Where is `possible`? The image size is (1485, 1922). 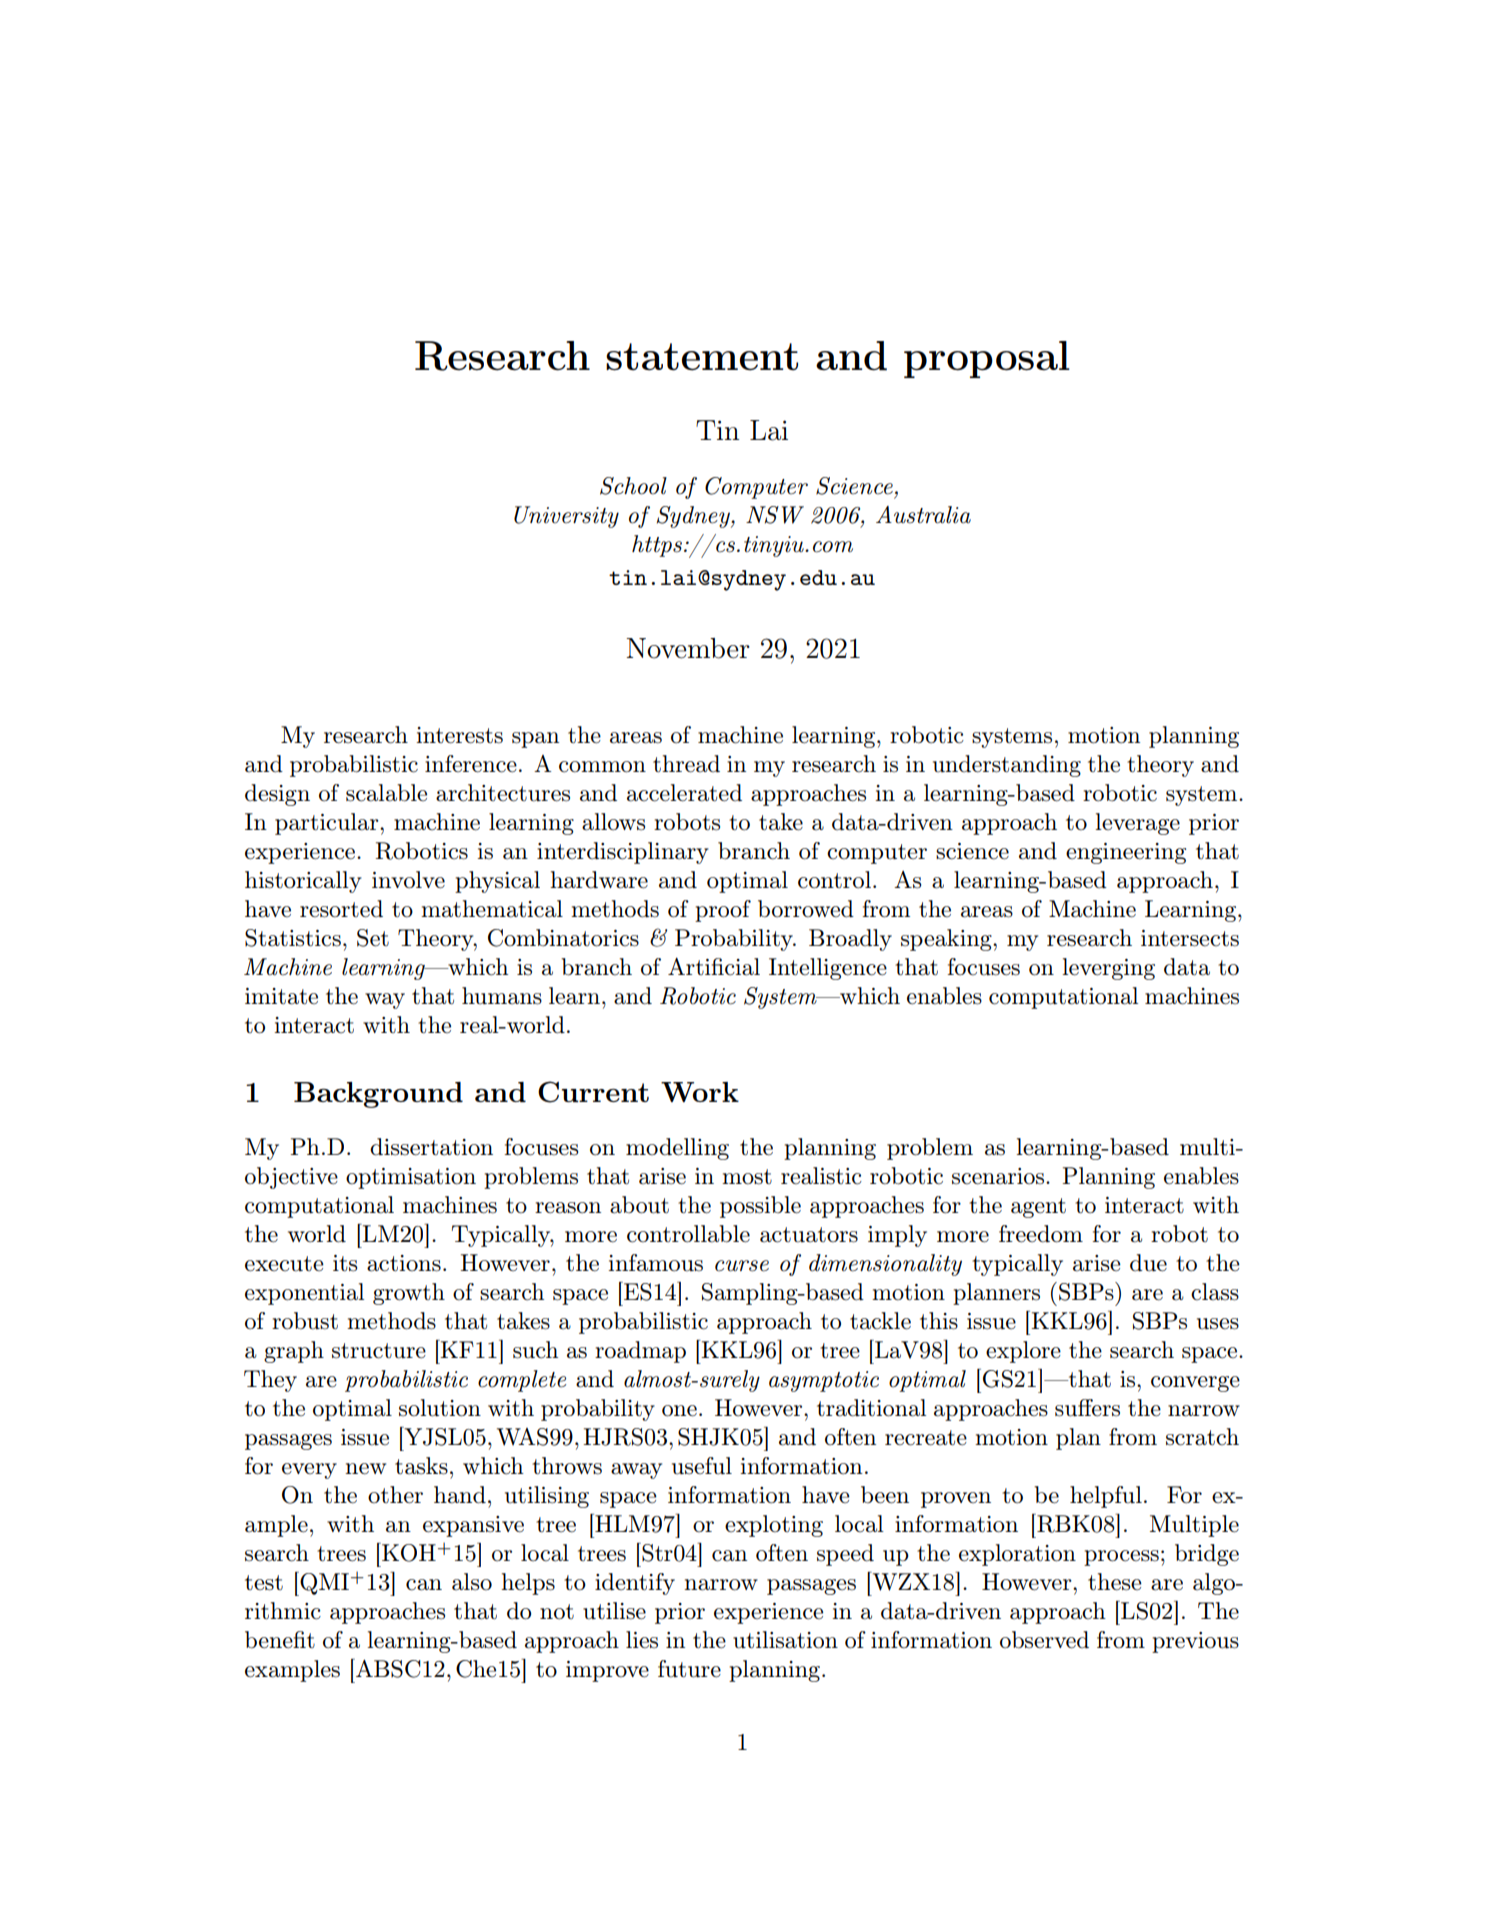
possible is located at coordinates (760, 1207).
